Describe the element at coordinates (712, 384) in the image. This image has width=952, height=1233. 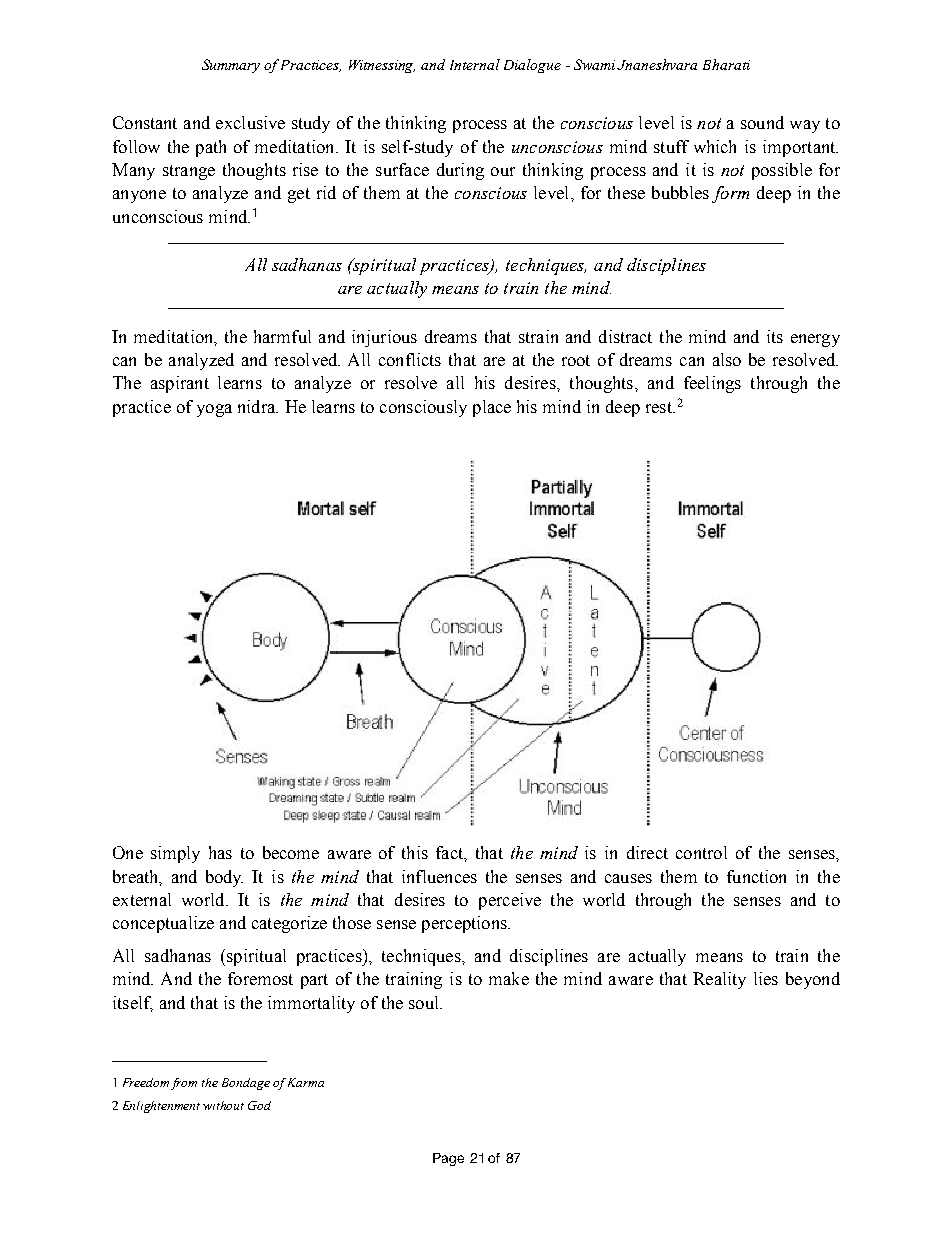
I see `feelings` at that location.
